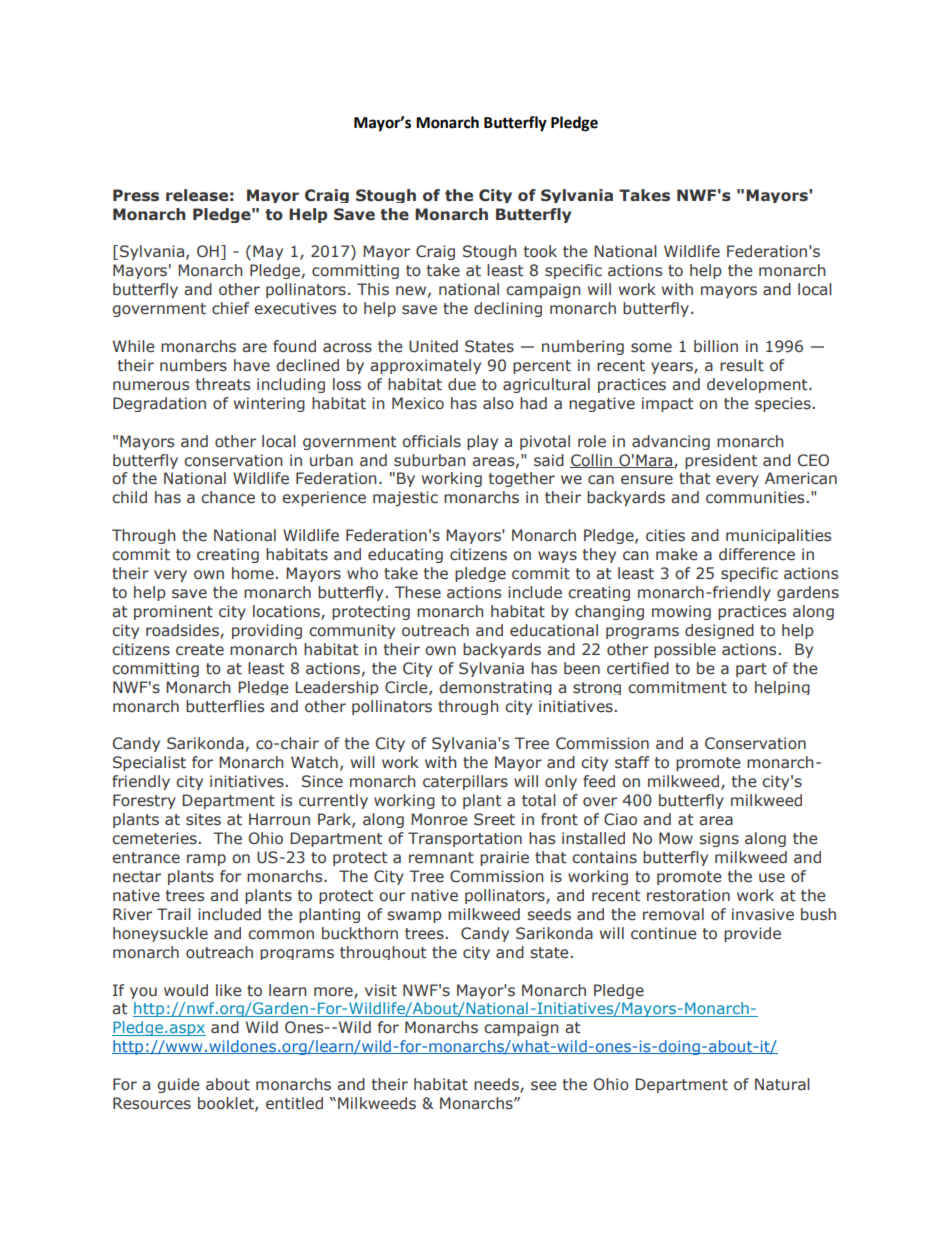 The height and width of the screenshot is (1233, 952). What do you see at coordinates (200, 650) in the screenshot?
I see `create` at bounding box center [200, 650].
